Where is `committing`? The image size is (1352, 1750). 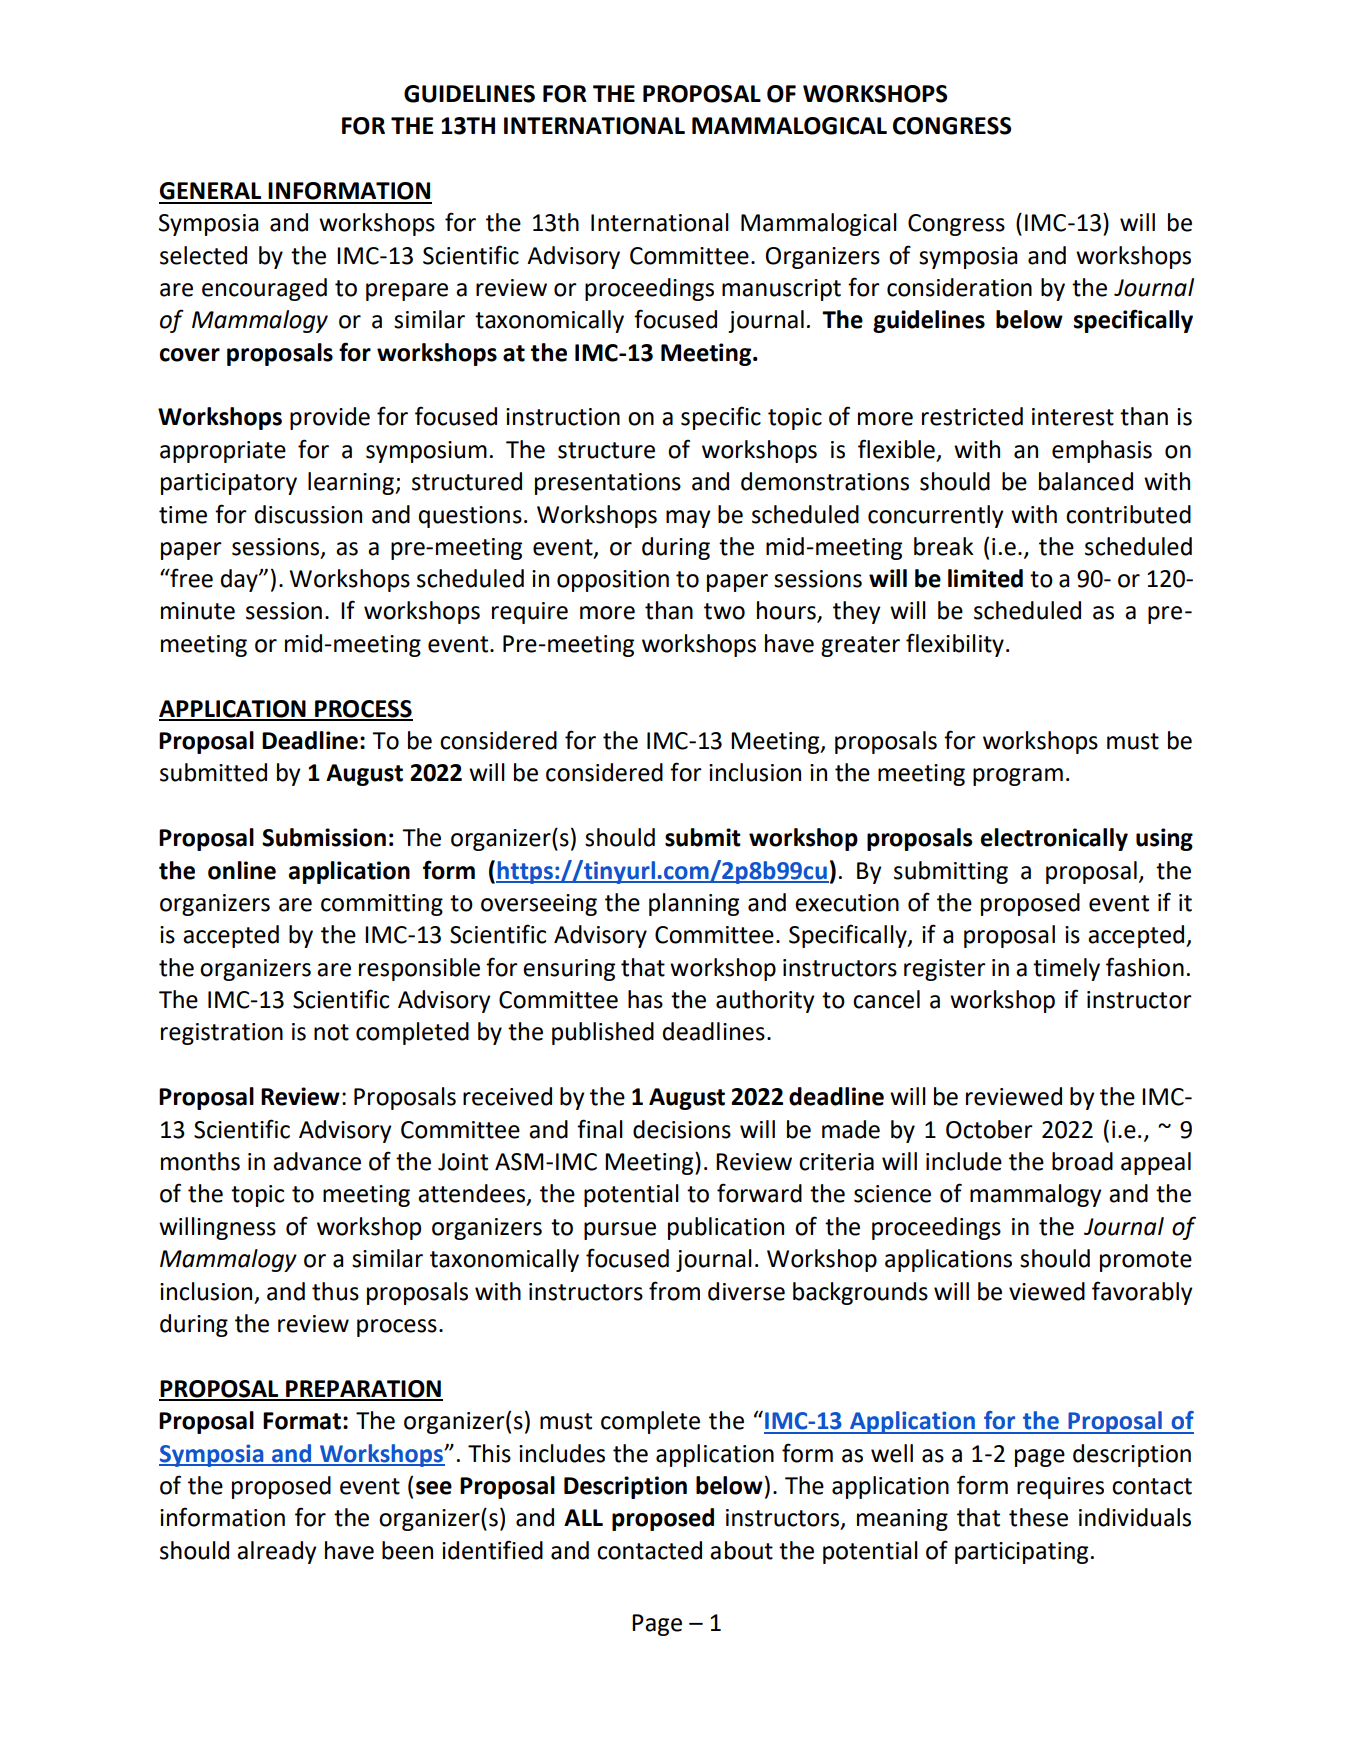 committing is located at coordinates (382, 905).
